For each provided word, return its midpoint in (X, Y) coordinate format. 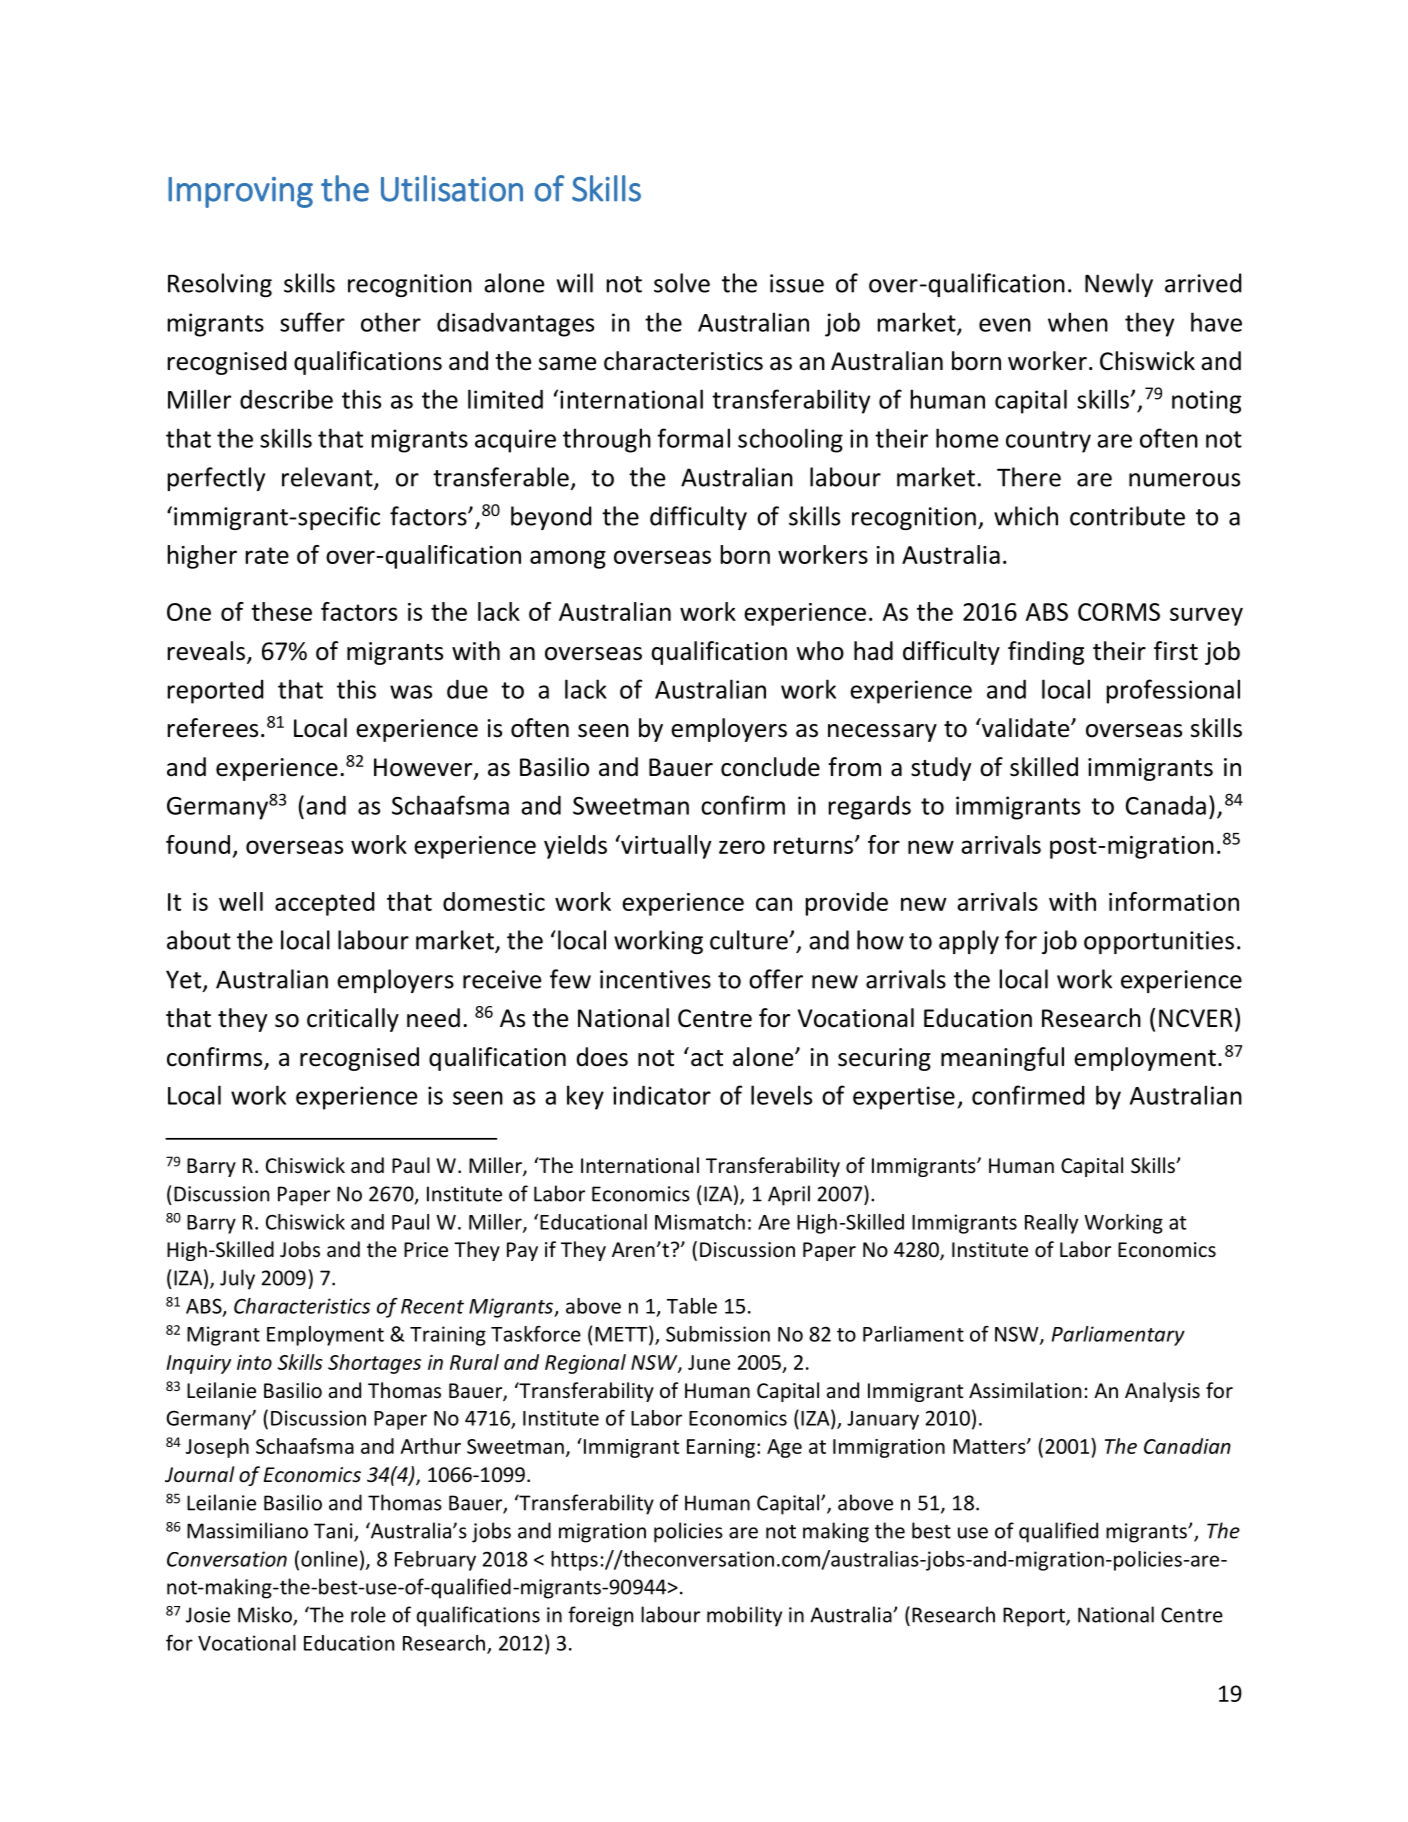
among (568, 559)
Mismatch (700, 1222)
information (1174, 901)
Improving (240, 192)
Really (1051, 1224)
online (329, 1559)
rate (267, 555)
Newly (1119, 285)
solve (682, 283)
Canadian (1187, 1446)
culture (749, 940)
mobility (744, 1616)
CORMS (1119, 612)
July (237, 1279)
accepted (325, 904)
